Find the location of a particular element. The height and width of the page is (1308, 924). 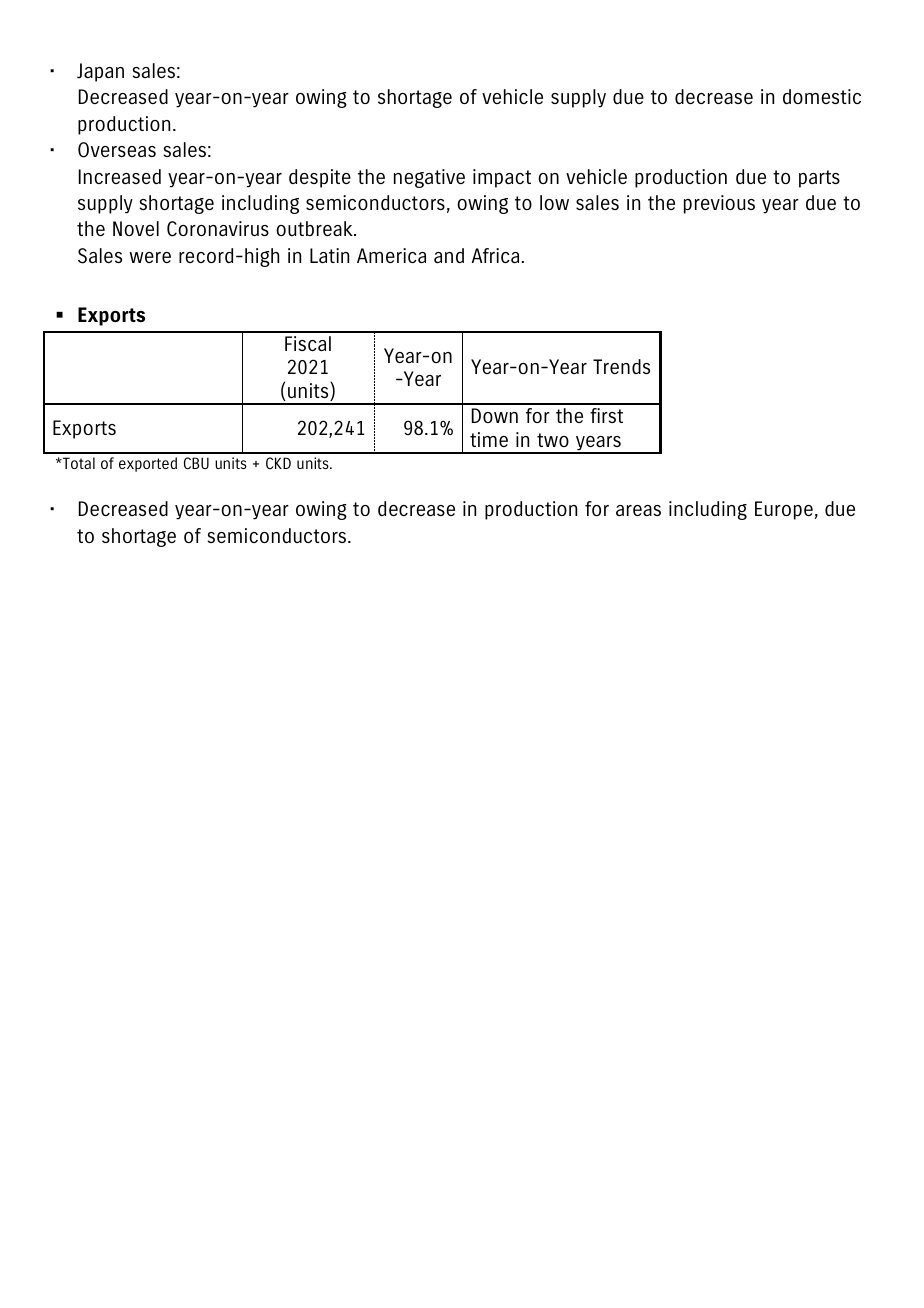

first is located at coordinates (606, 415).
